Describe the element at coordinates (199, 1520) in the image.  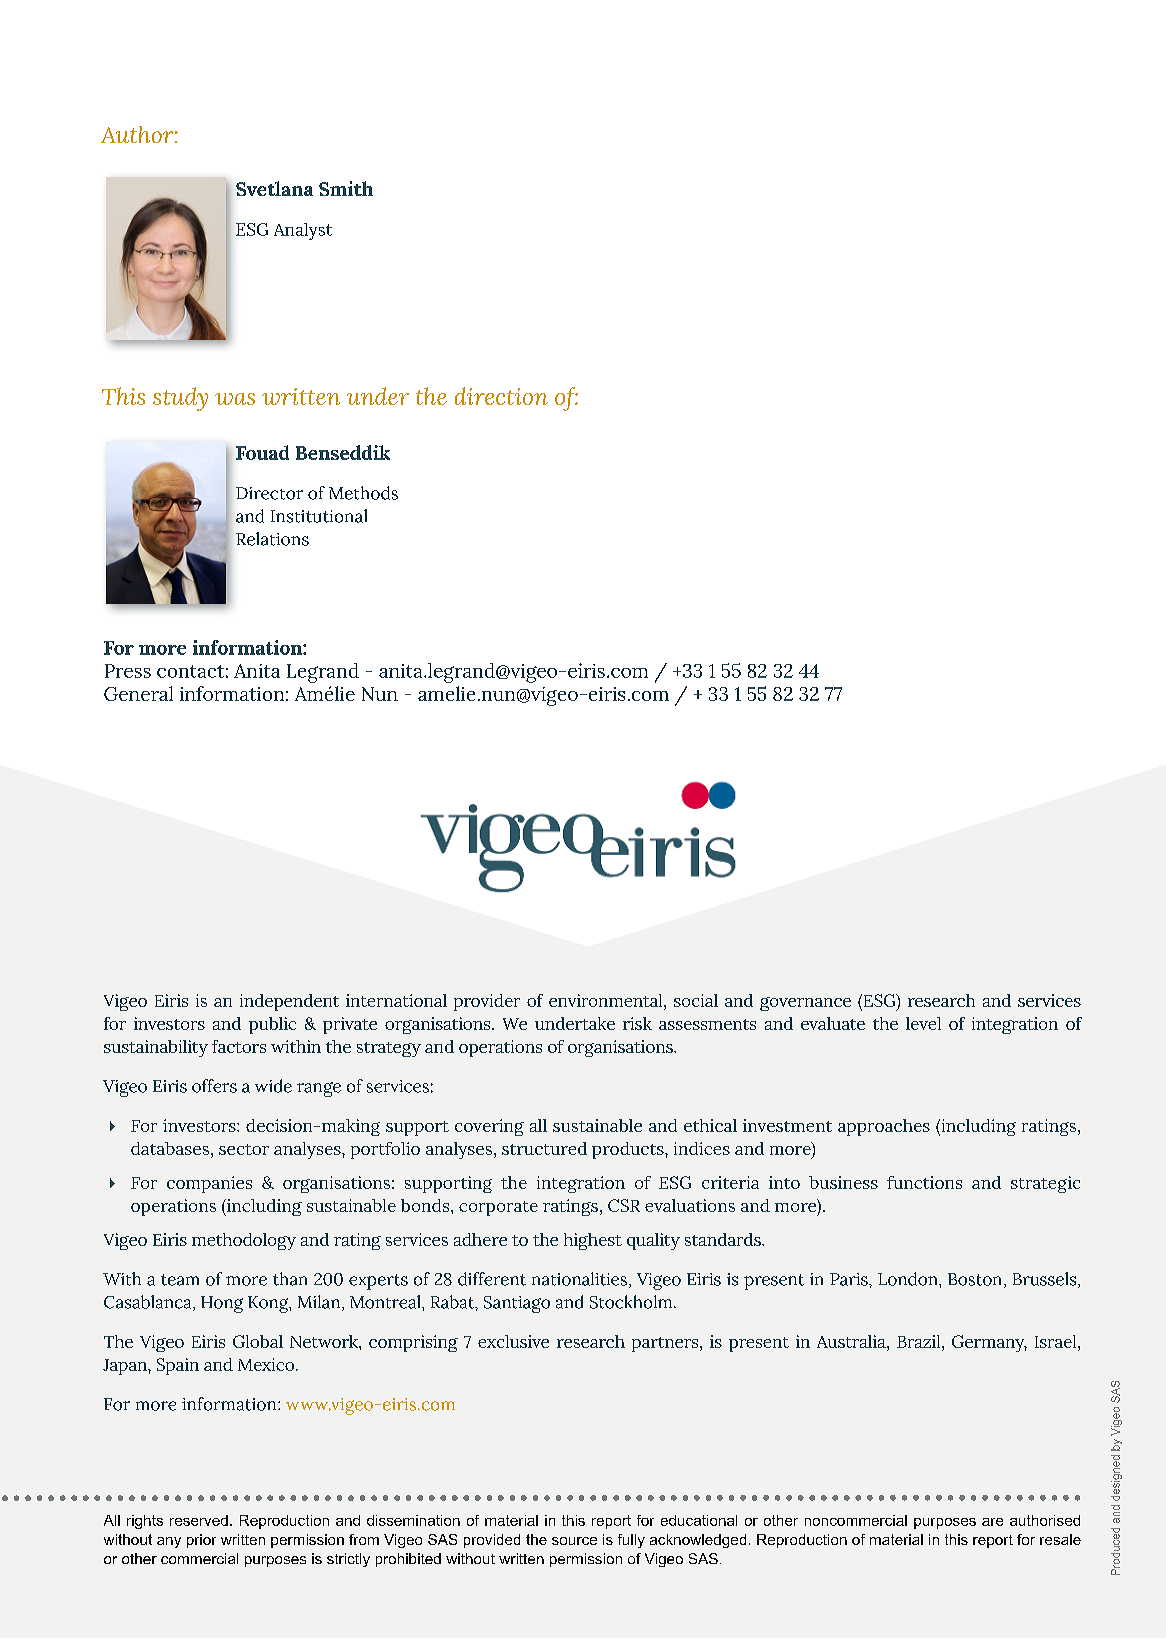
I see `reserved` at that location.
